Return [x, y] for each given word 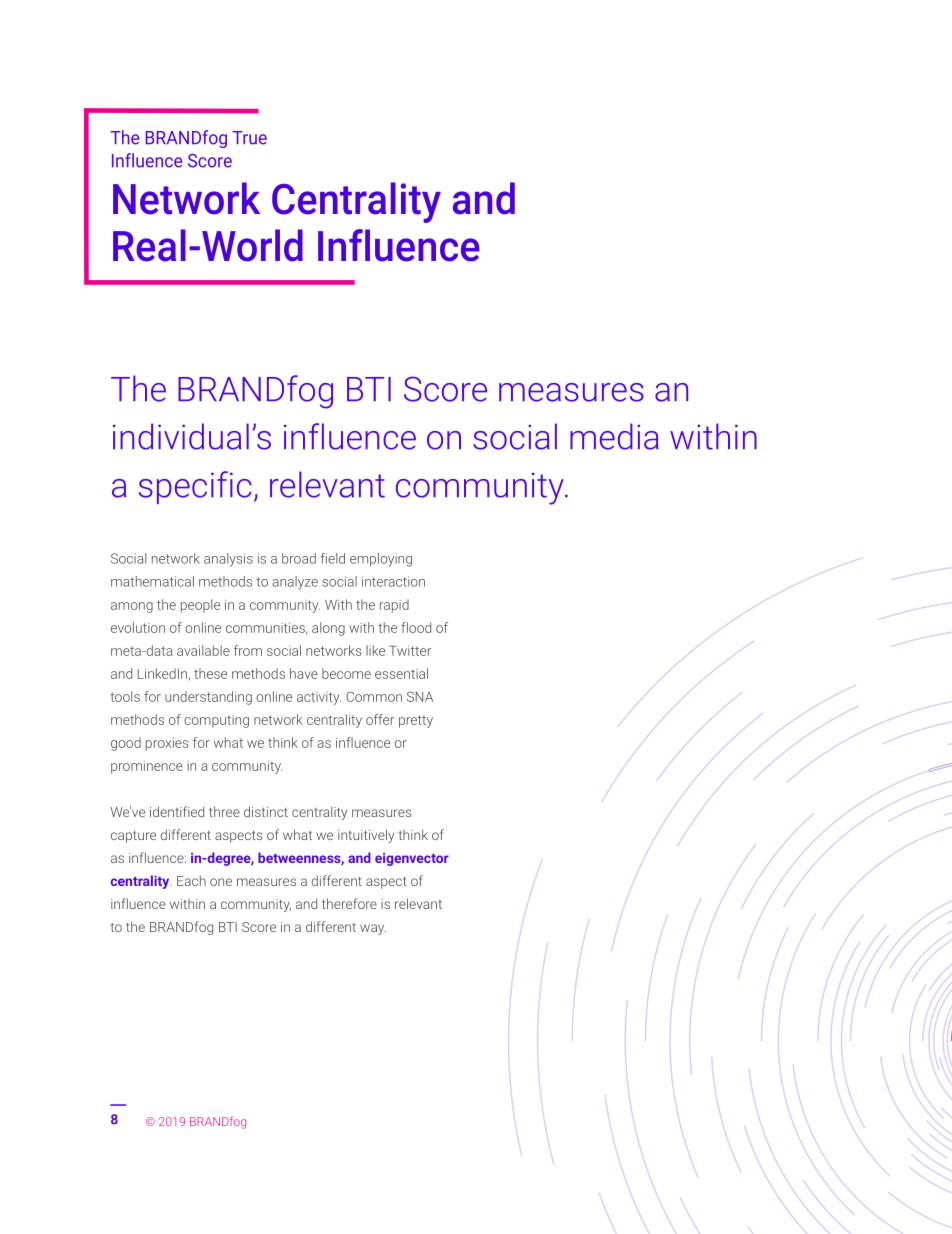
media [614, 436]
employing [381, 560]
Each [191, 880]
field [333, 558]
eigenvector [412, 859]
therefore [349, 903]
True [249, 138]
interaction [393, 581]
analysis [228, 560]
